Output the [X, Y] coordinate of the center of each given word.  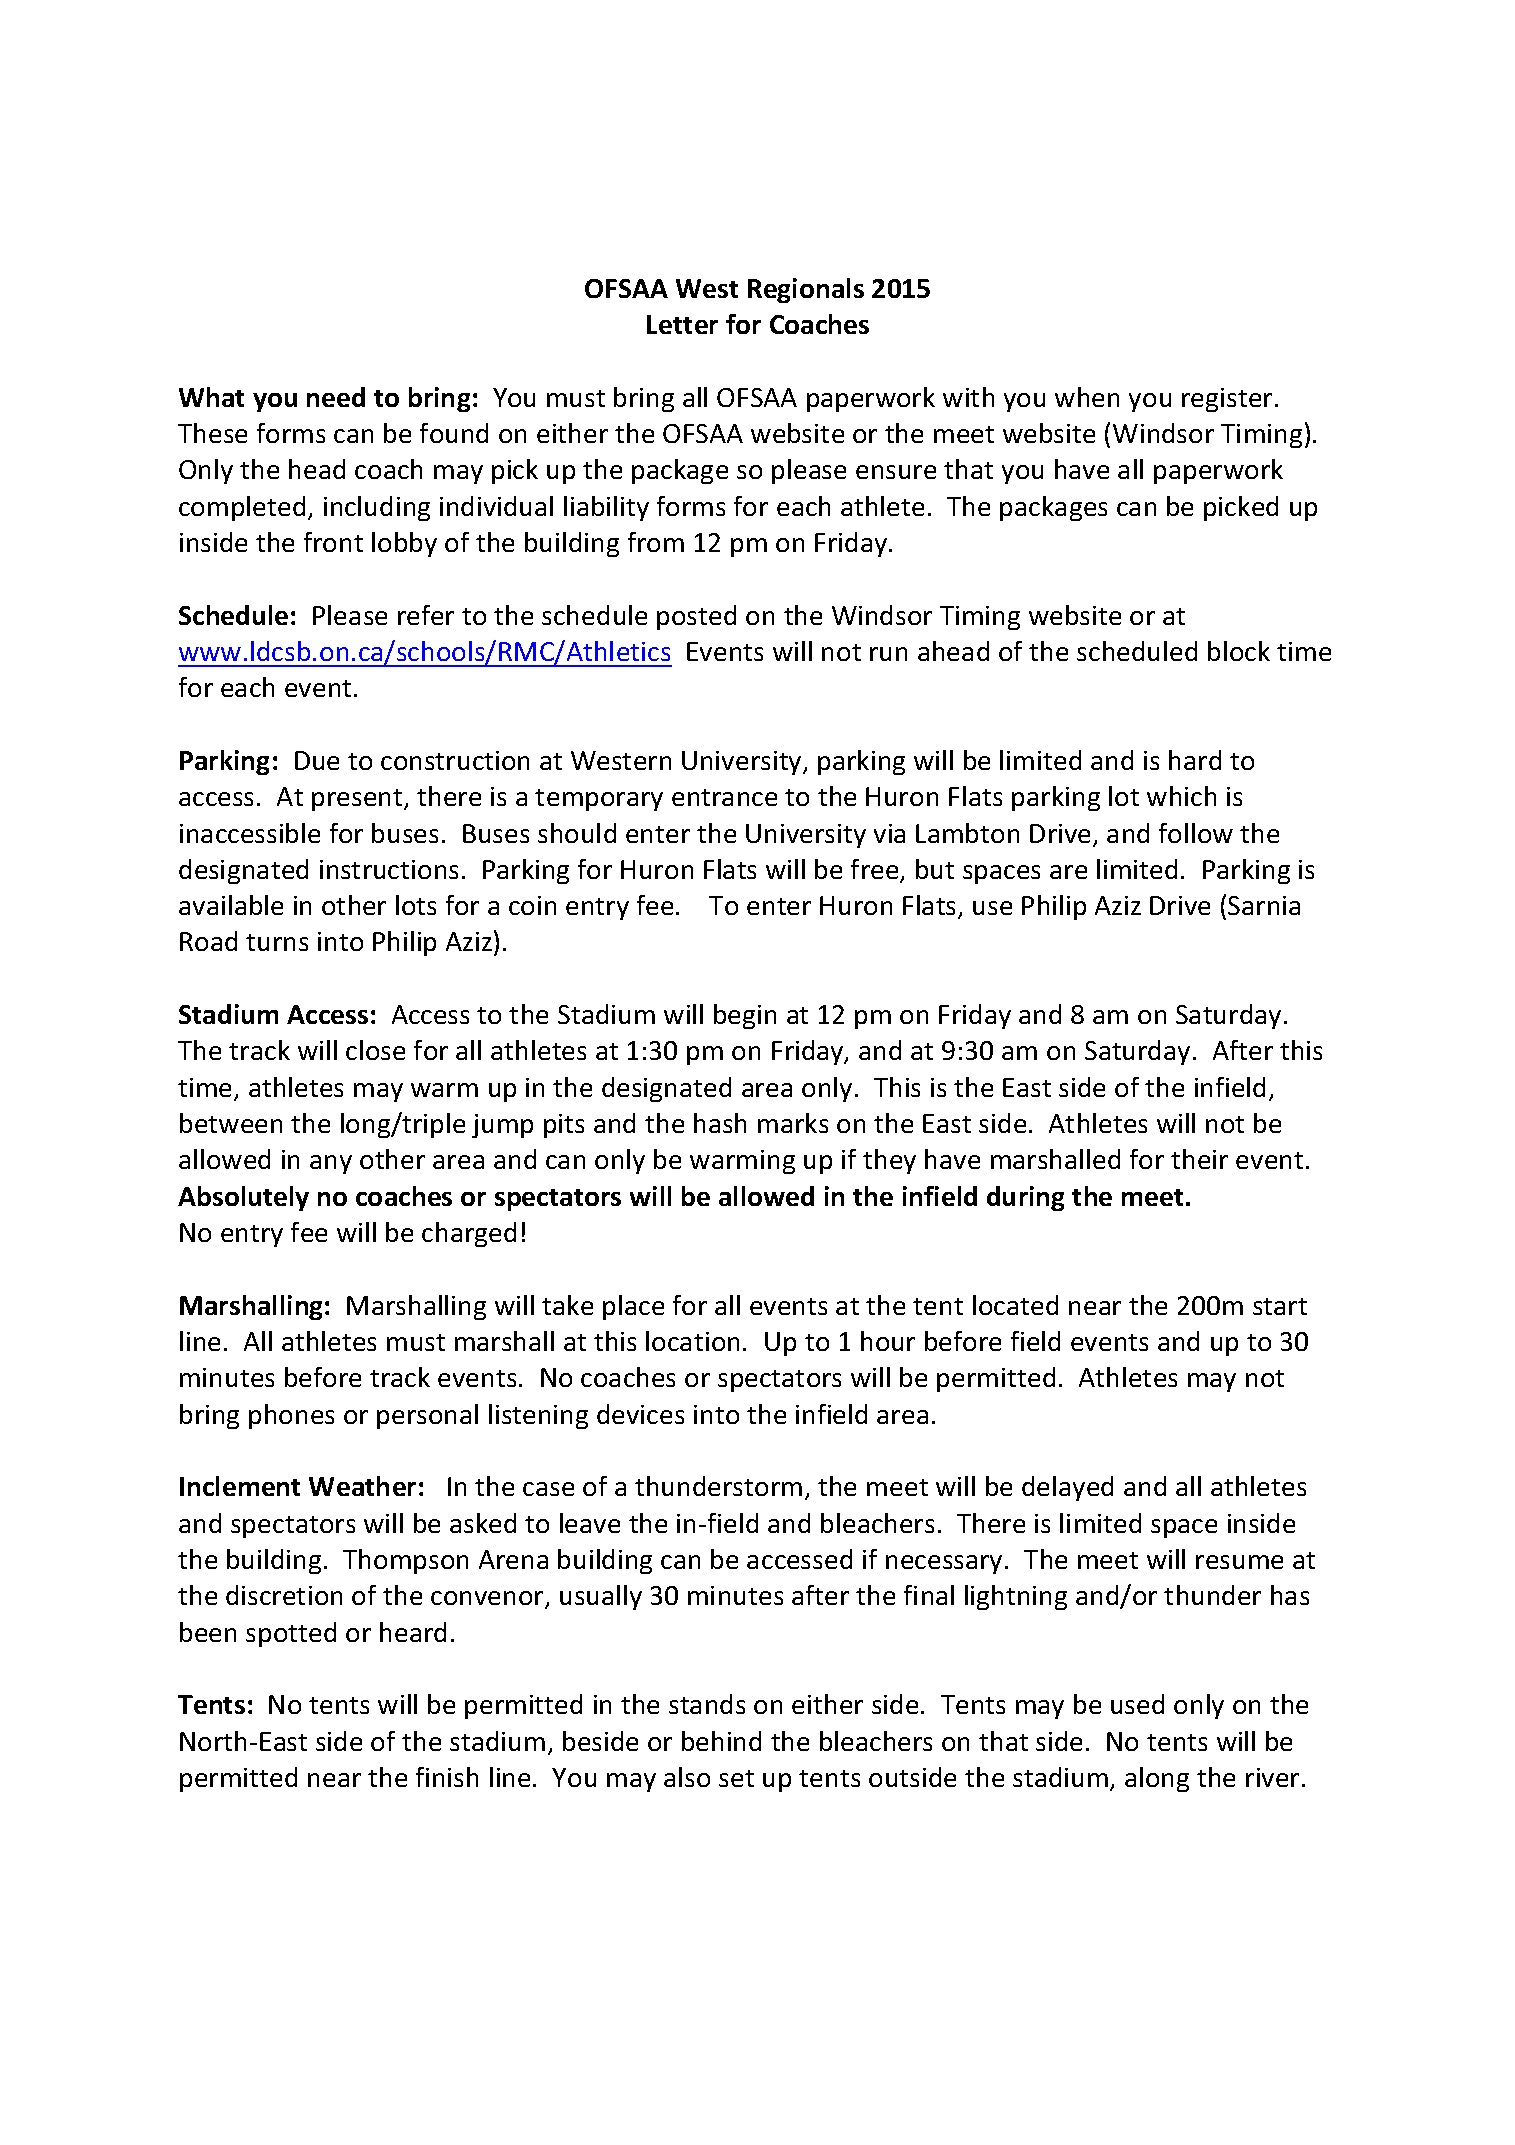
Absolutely [243, 1198]
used [1137, 1704]
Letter [682, 324]
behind [721, 1741]
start [1280, 1306]
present [358, 800]
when [1087, 397]
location [692, 1341]
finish [447, 1777]
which [1181, 796]
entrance [724, 797]
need [336, 397]
